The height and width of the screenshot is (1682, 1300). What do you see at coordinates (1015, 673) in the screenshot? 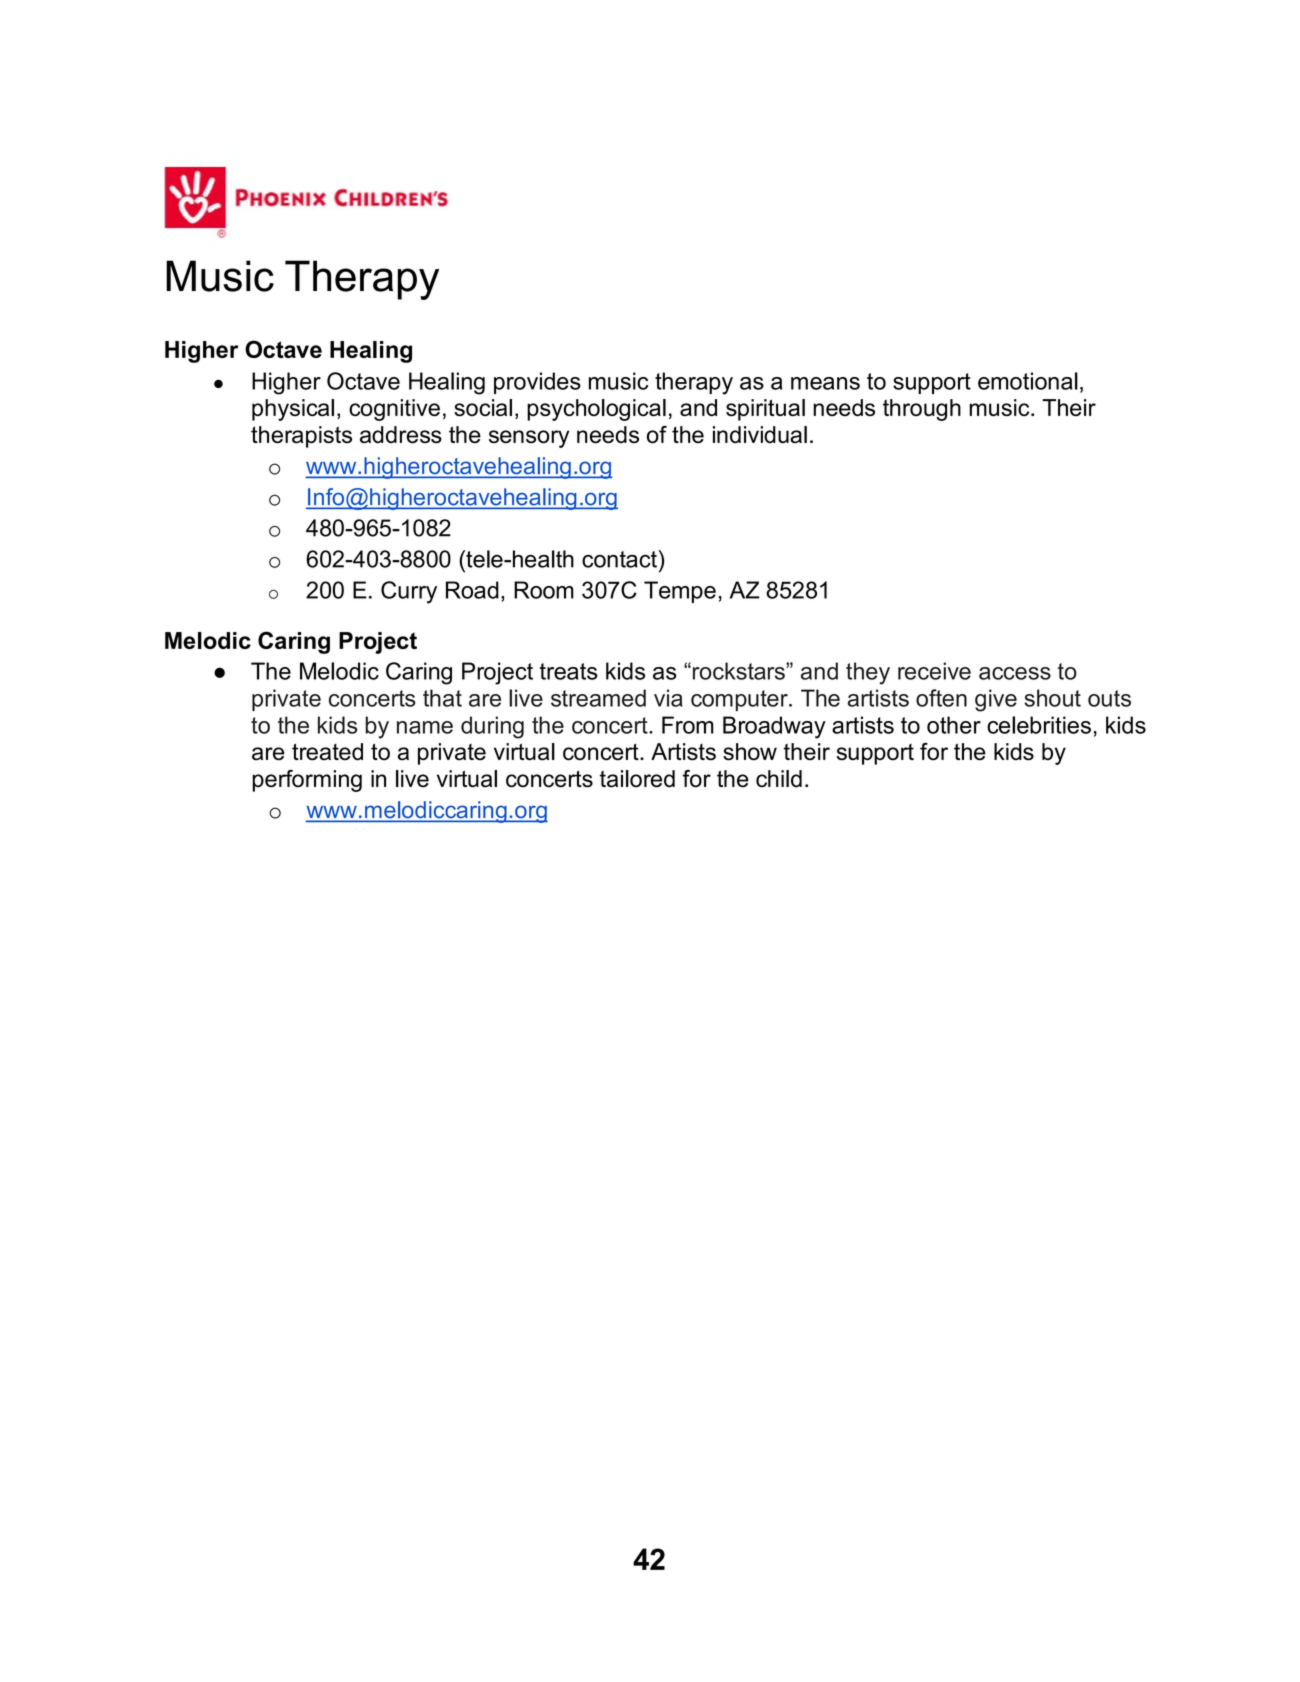
I see `access` at bounding box center [1015, 673].
